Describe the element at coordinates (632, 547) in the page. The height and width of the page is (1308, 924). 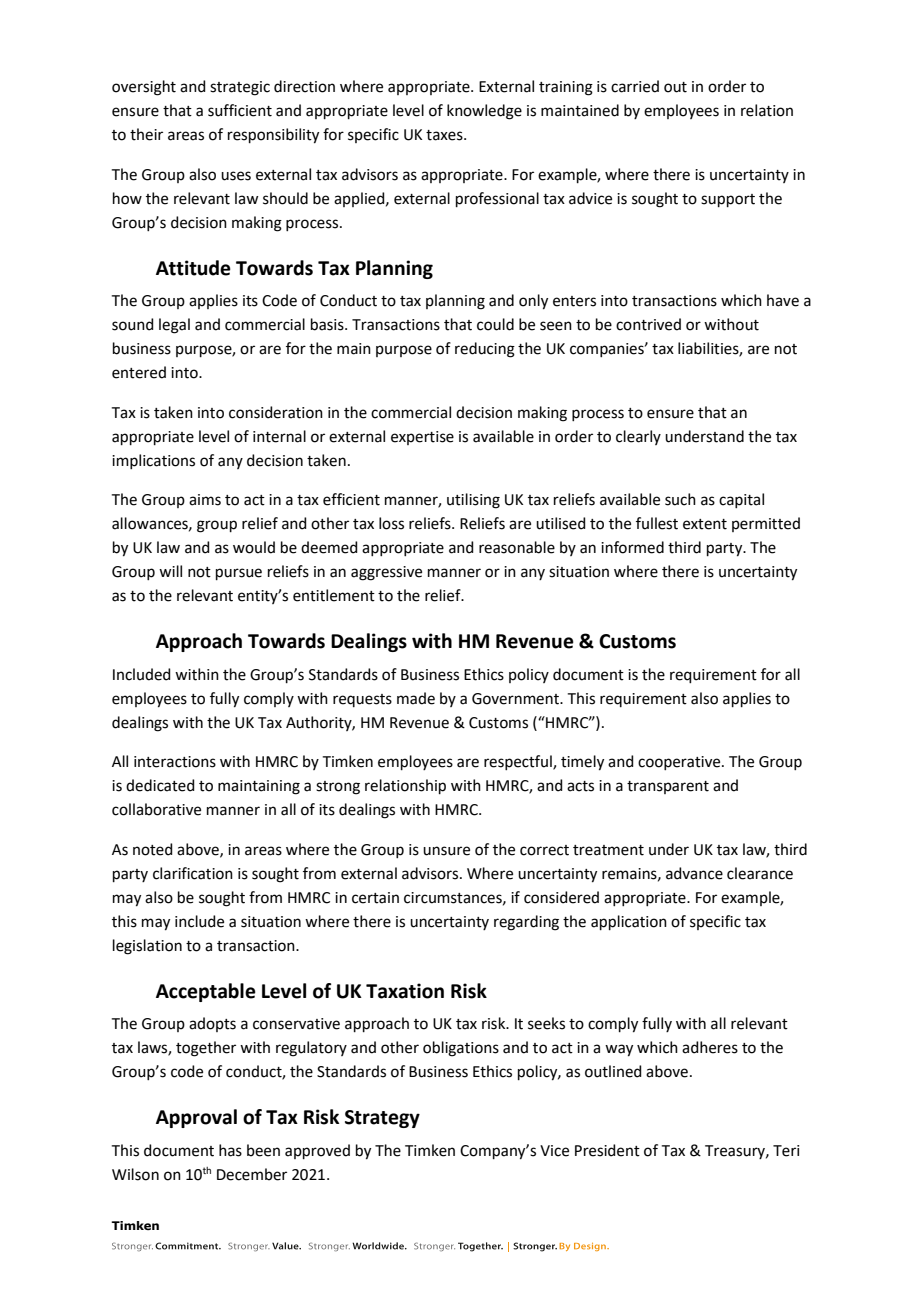
I see `informed` at that location.
